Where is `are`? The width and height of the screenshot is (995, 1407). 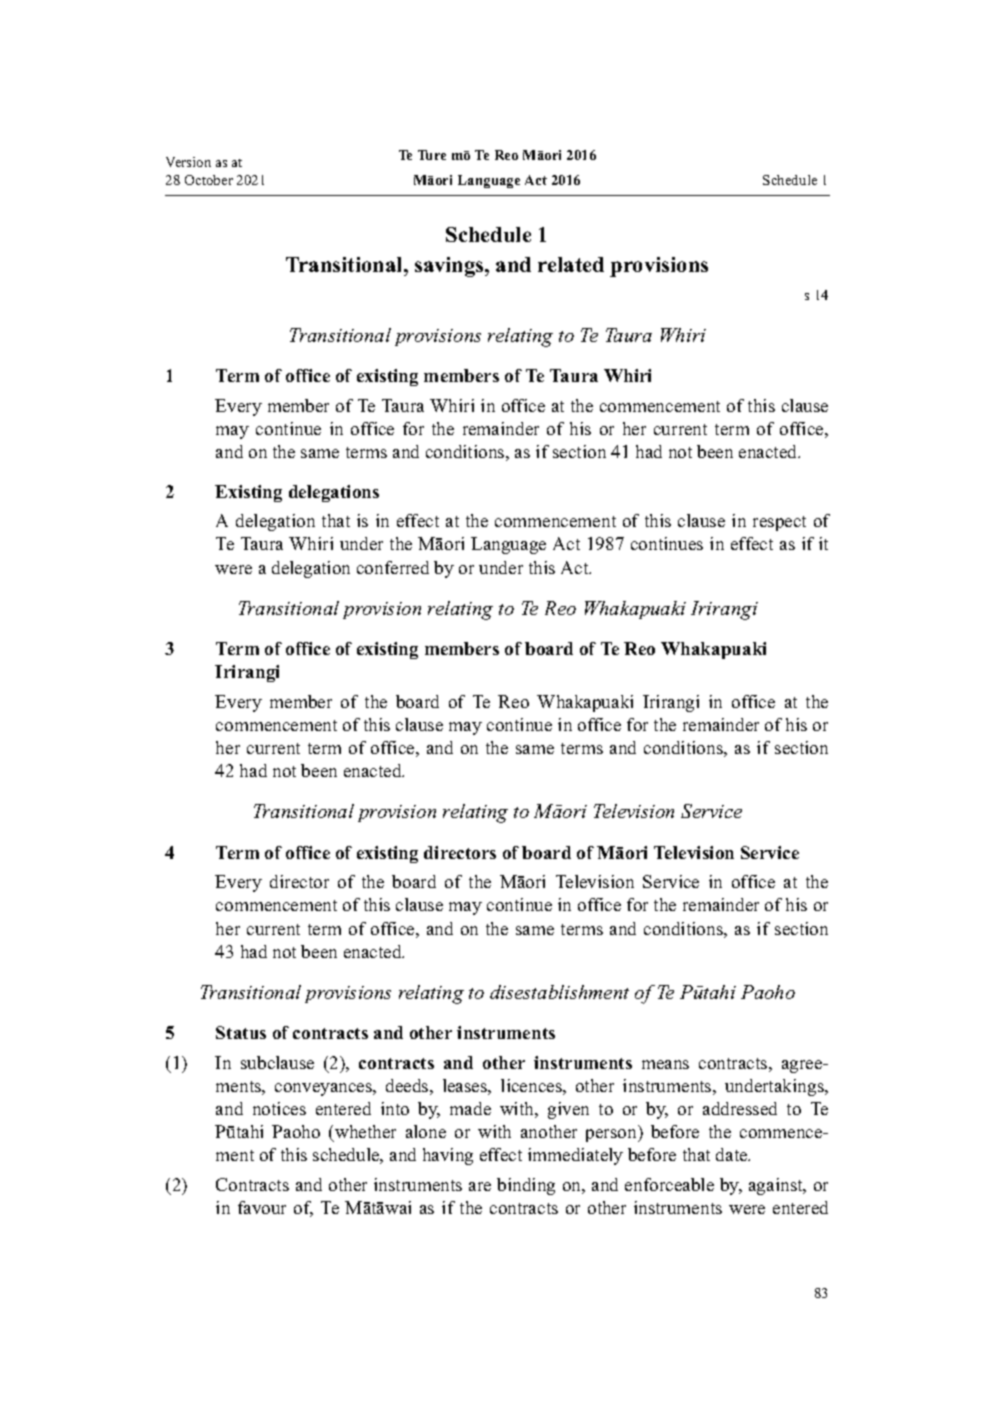 are is located at coordinates (480, 1186).
